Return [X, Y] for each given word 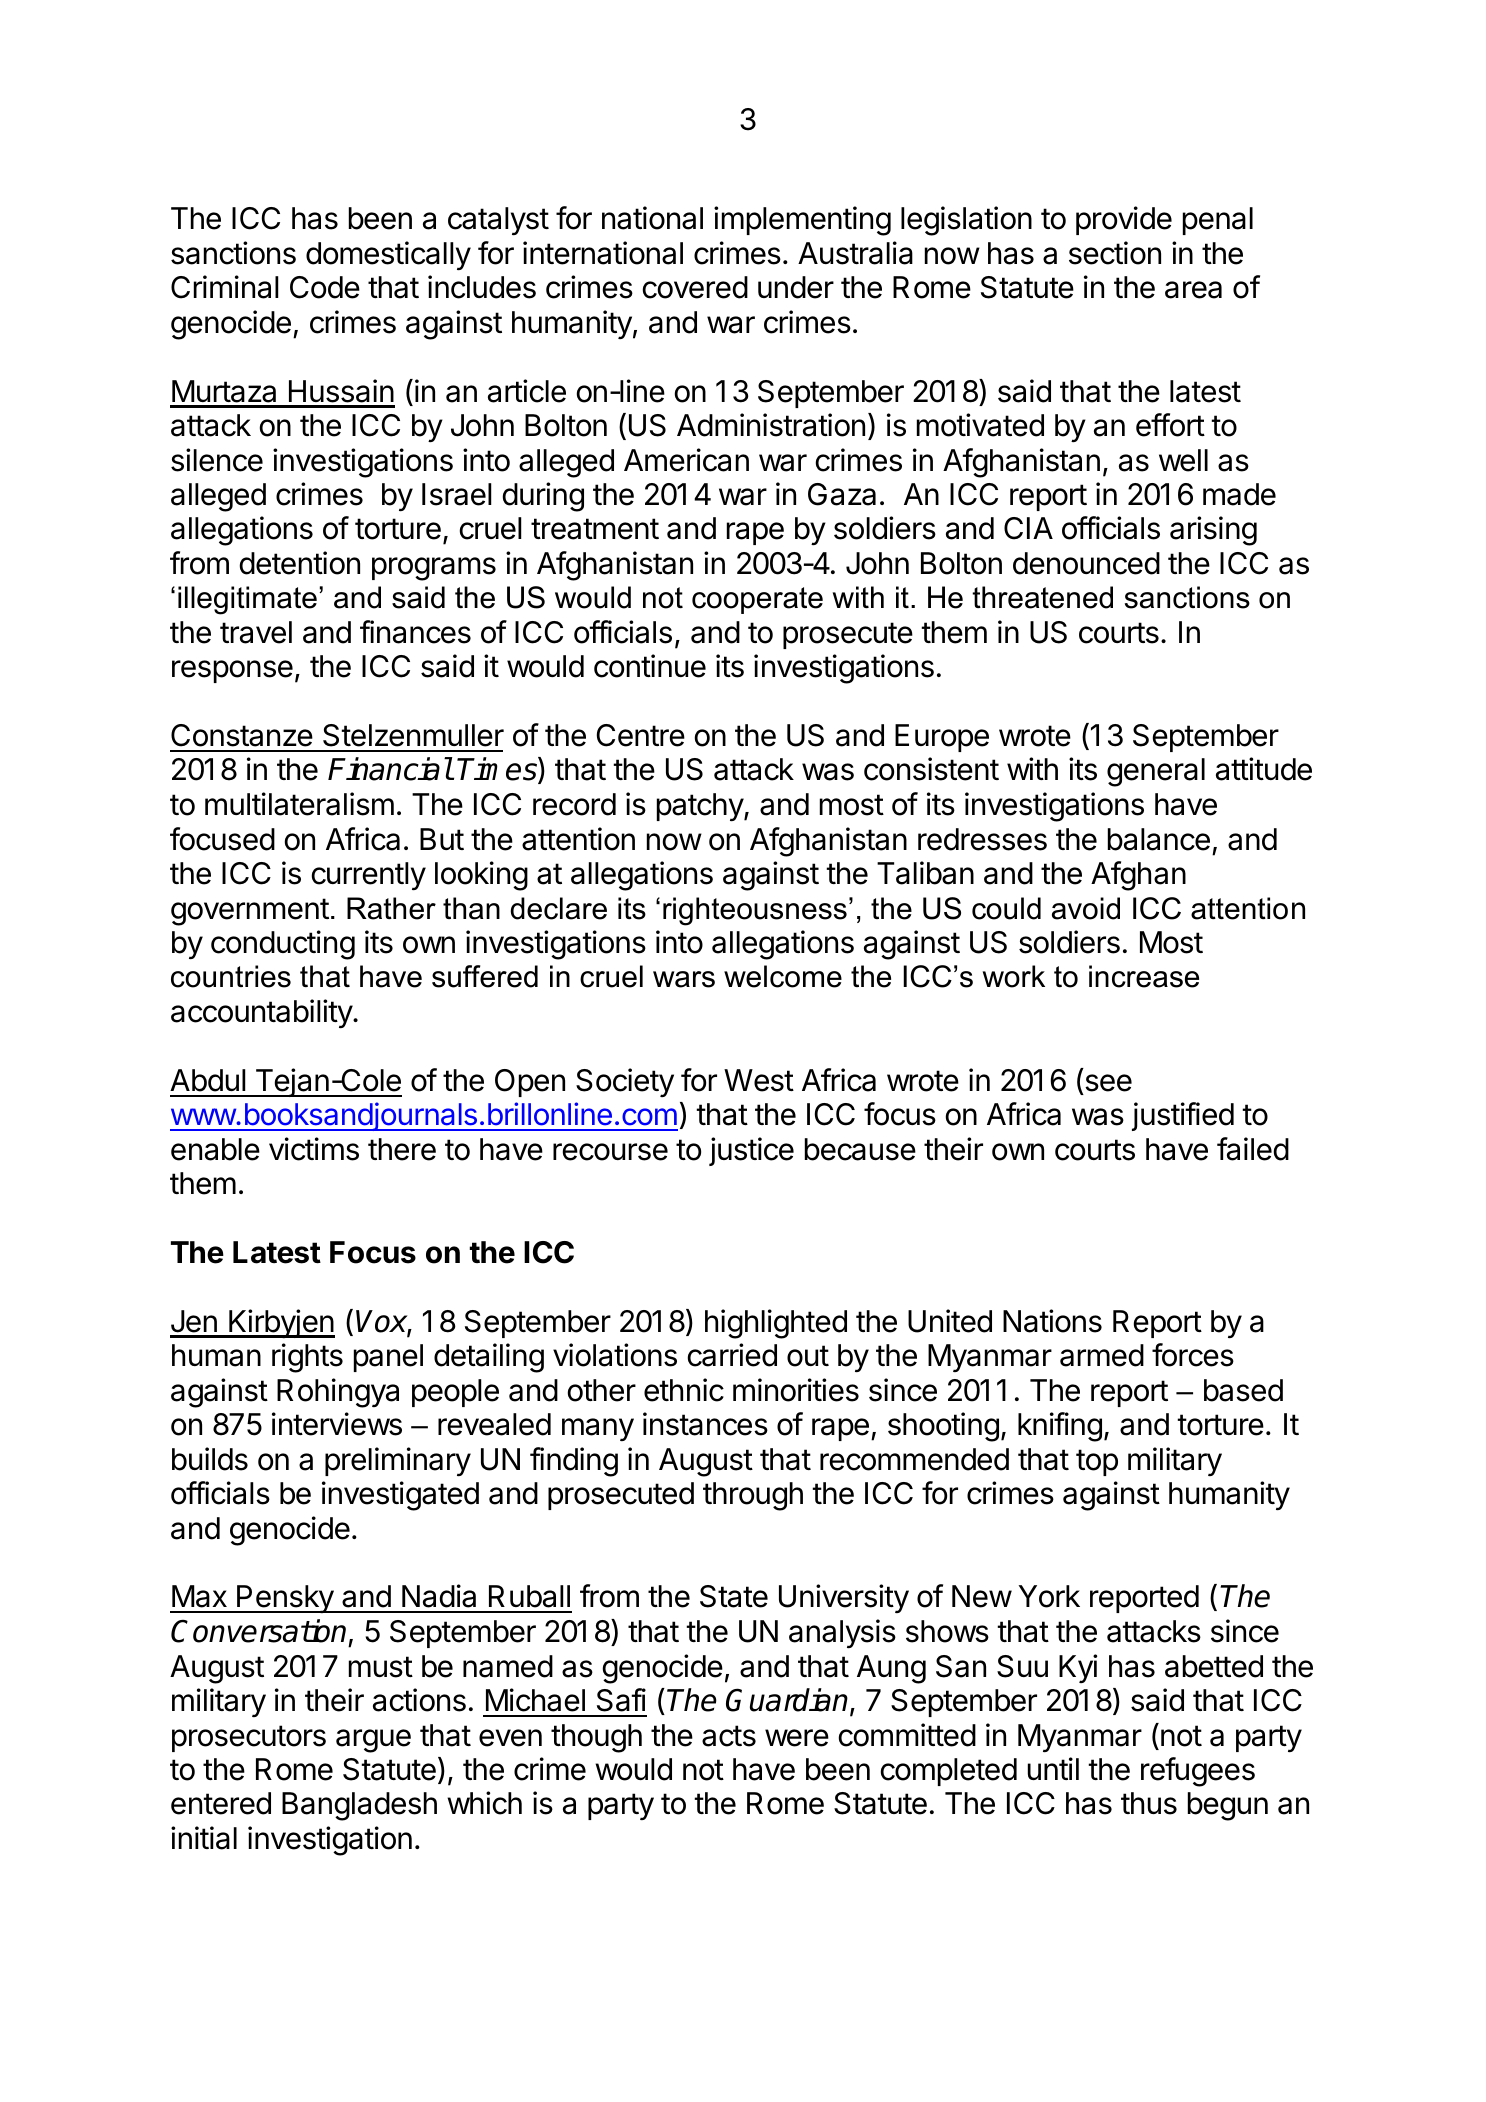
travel [256, 632]
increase [1144, 976]
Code [325, 287]
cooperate [757, 600]
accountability [262, 1014]
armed [1102, 1355]
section [1115, 253]
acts [729, 1736]
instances [705, 1424]
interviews [337, 1424]
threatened [1042, 597]
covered [695, 287]
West [759, 1080]
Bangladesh [359, 1806]
